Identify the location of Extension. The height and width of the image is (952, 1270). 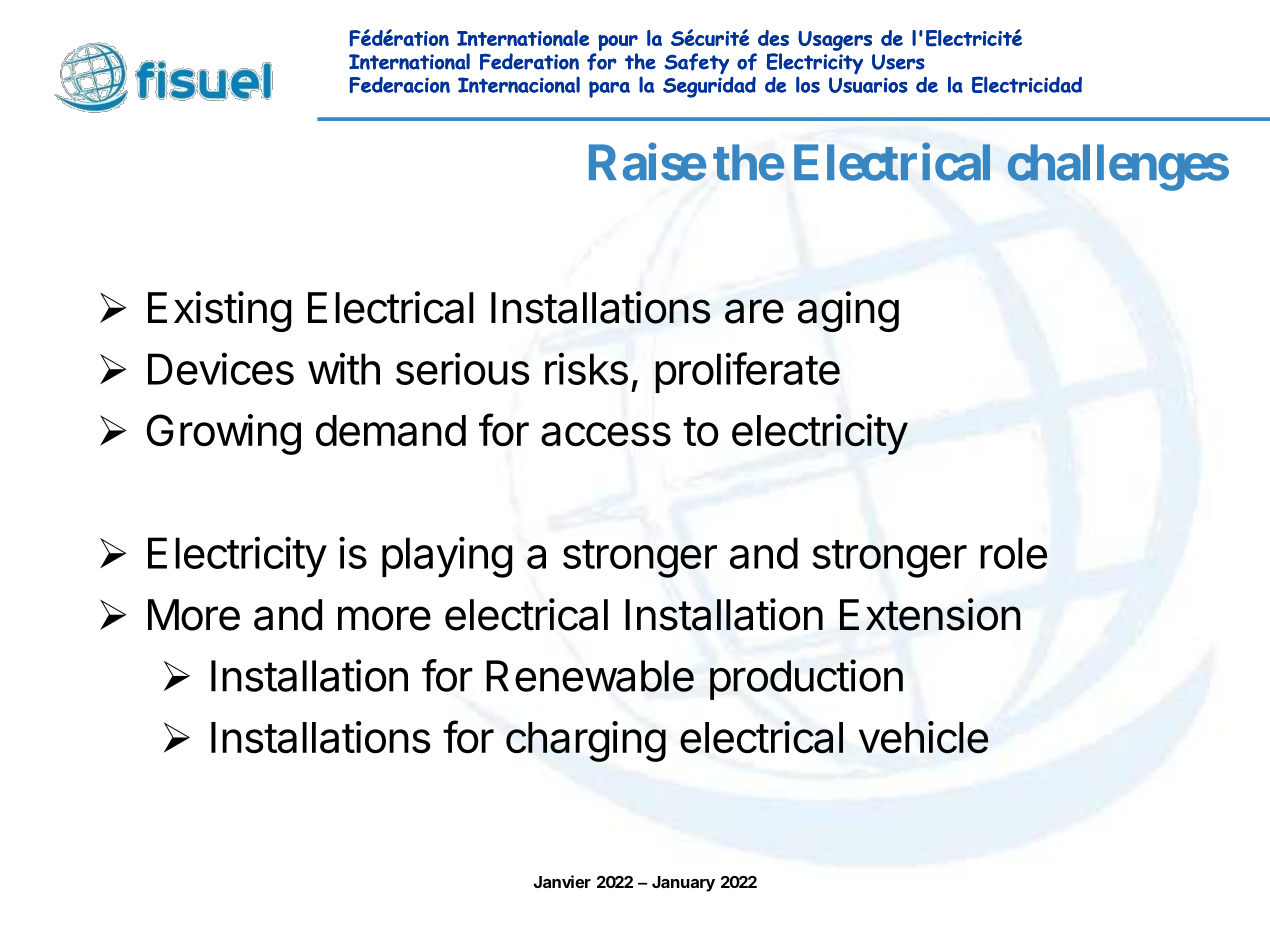
(930, 614).
